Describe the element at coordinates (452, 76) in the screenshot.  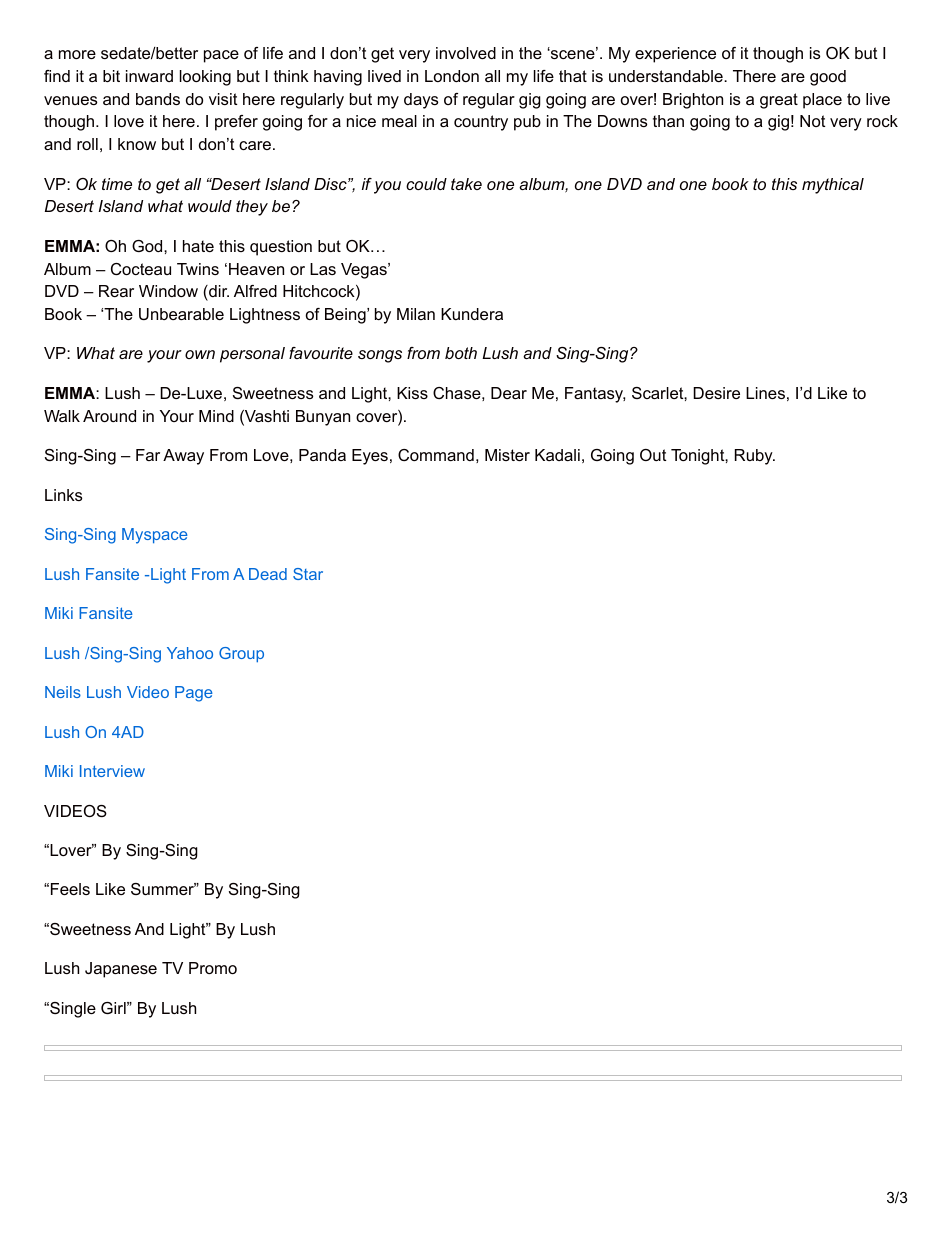
I see `London` at that location.
